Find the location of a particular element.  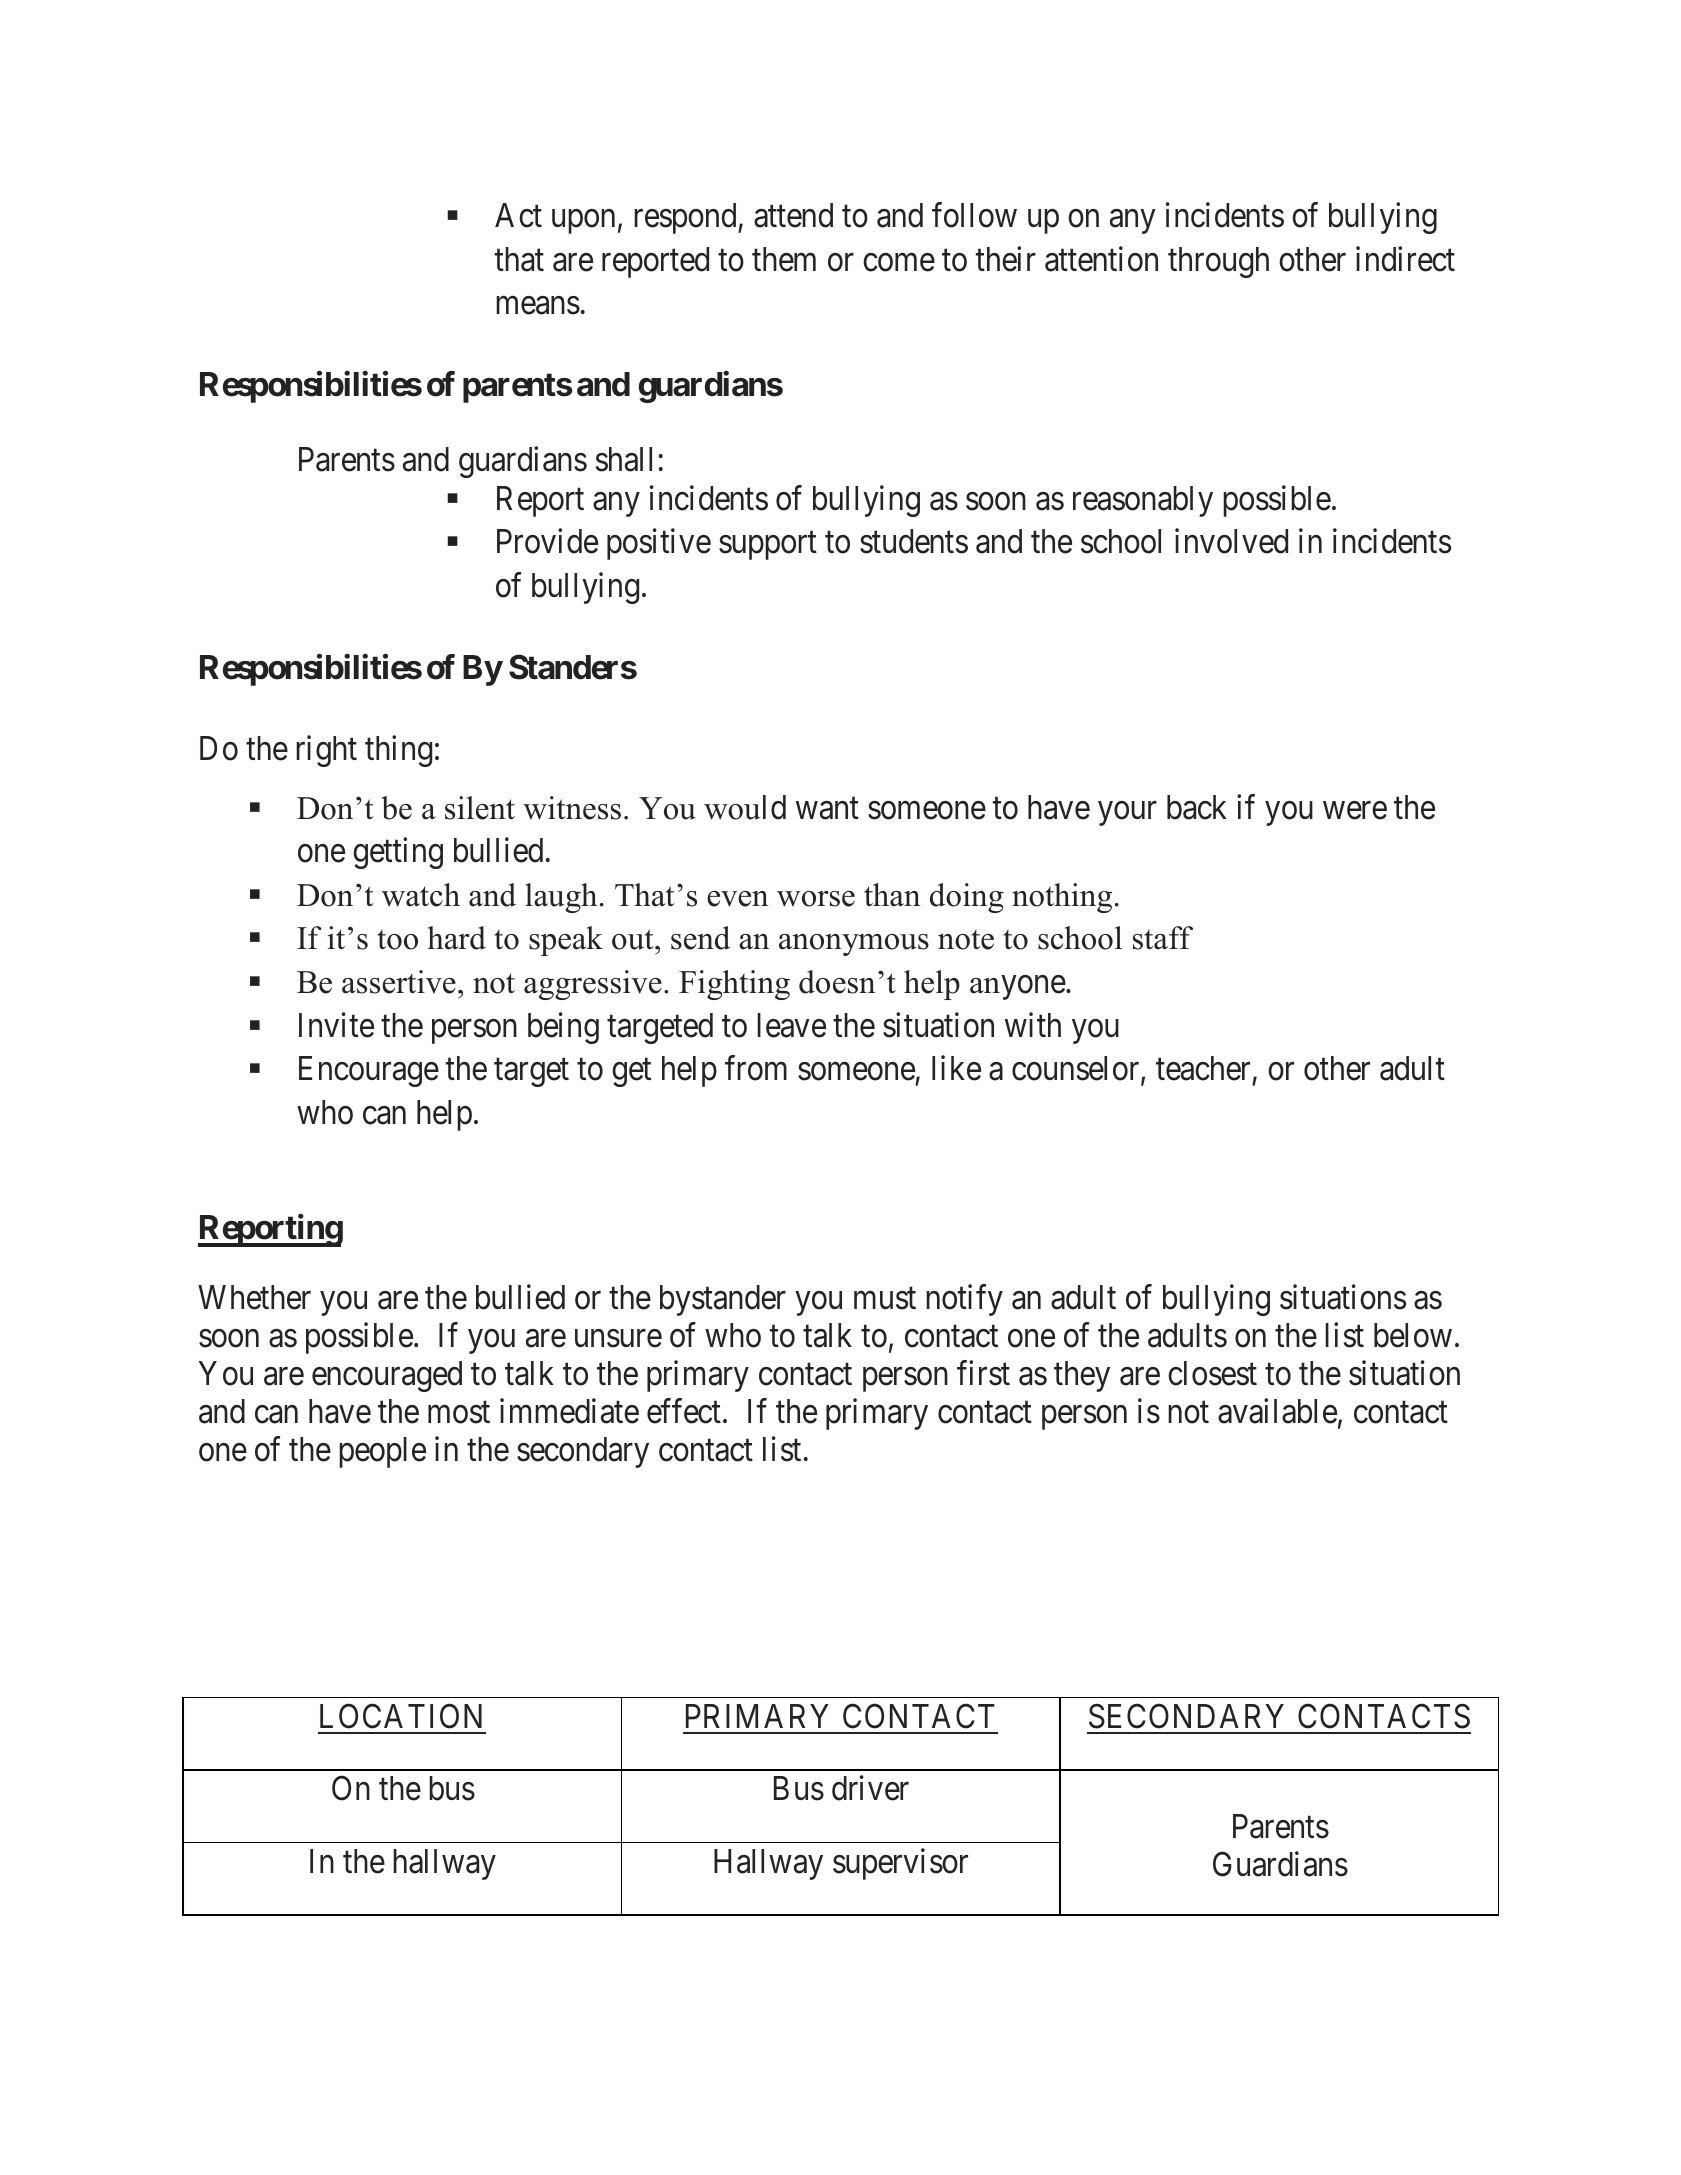

through is located at coordinates (1218, 262).
